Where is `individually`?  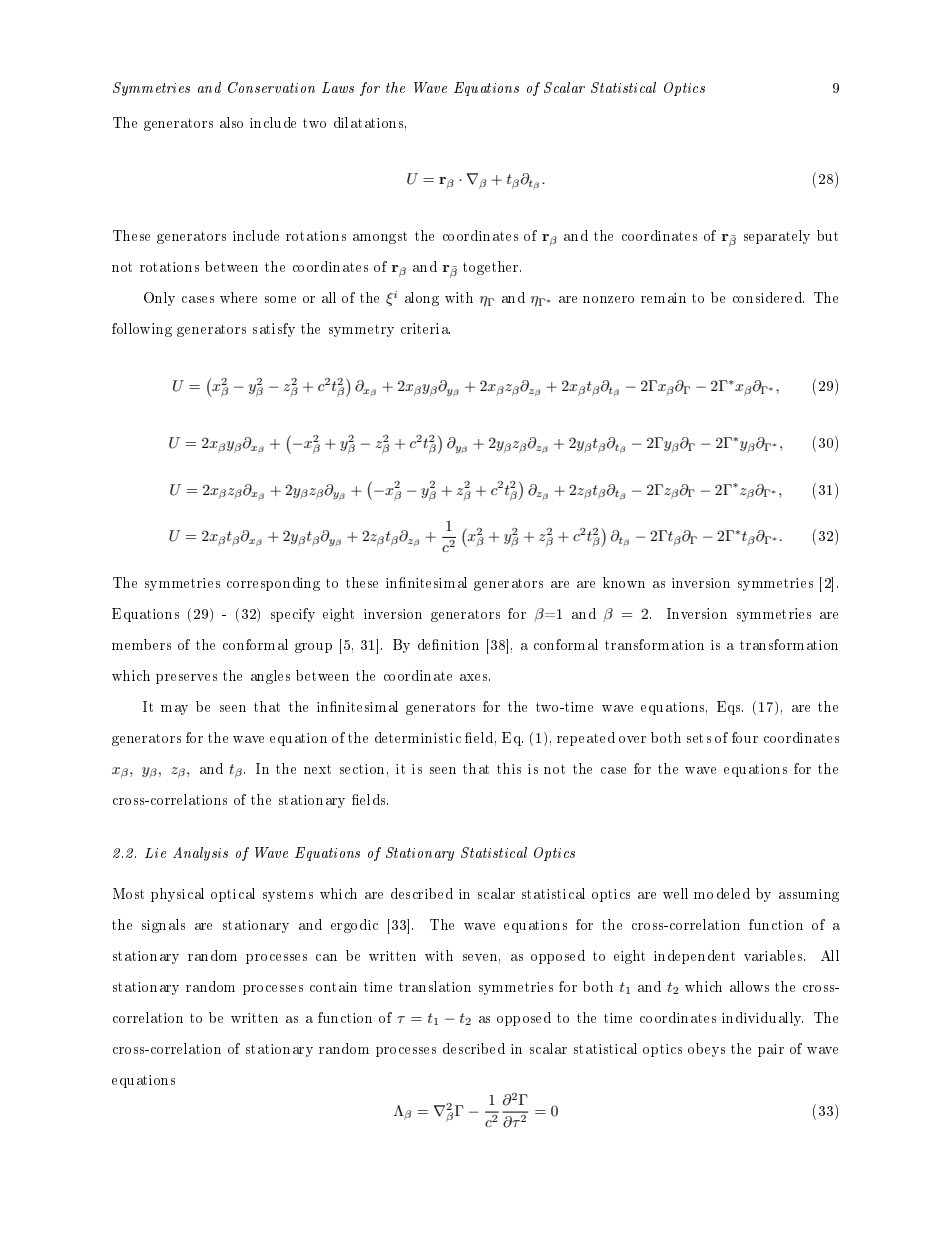
individually is located at coordinates (762, 1019).
